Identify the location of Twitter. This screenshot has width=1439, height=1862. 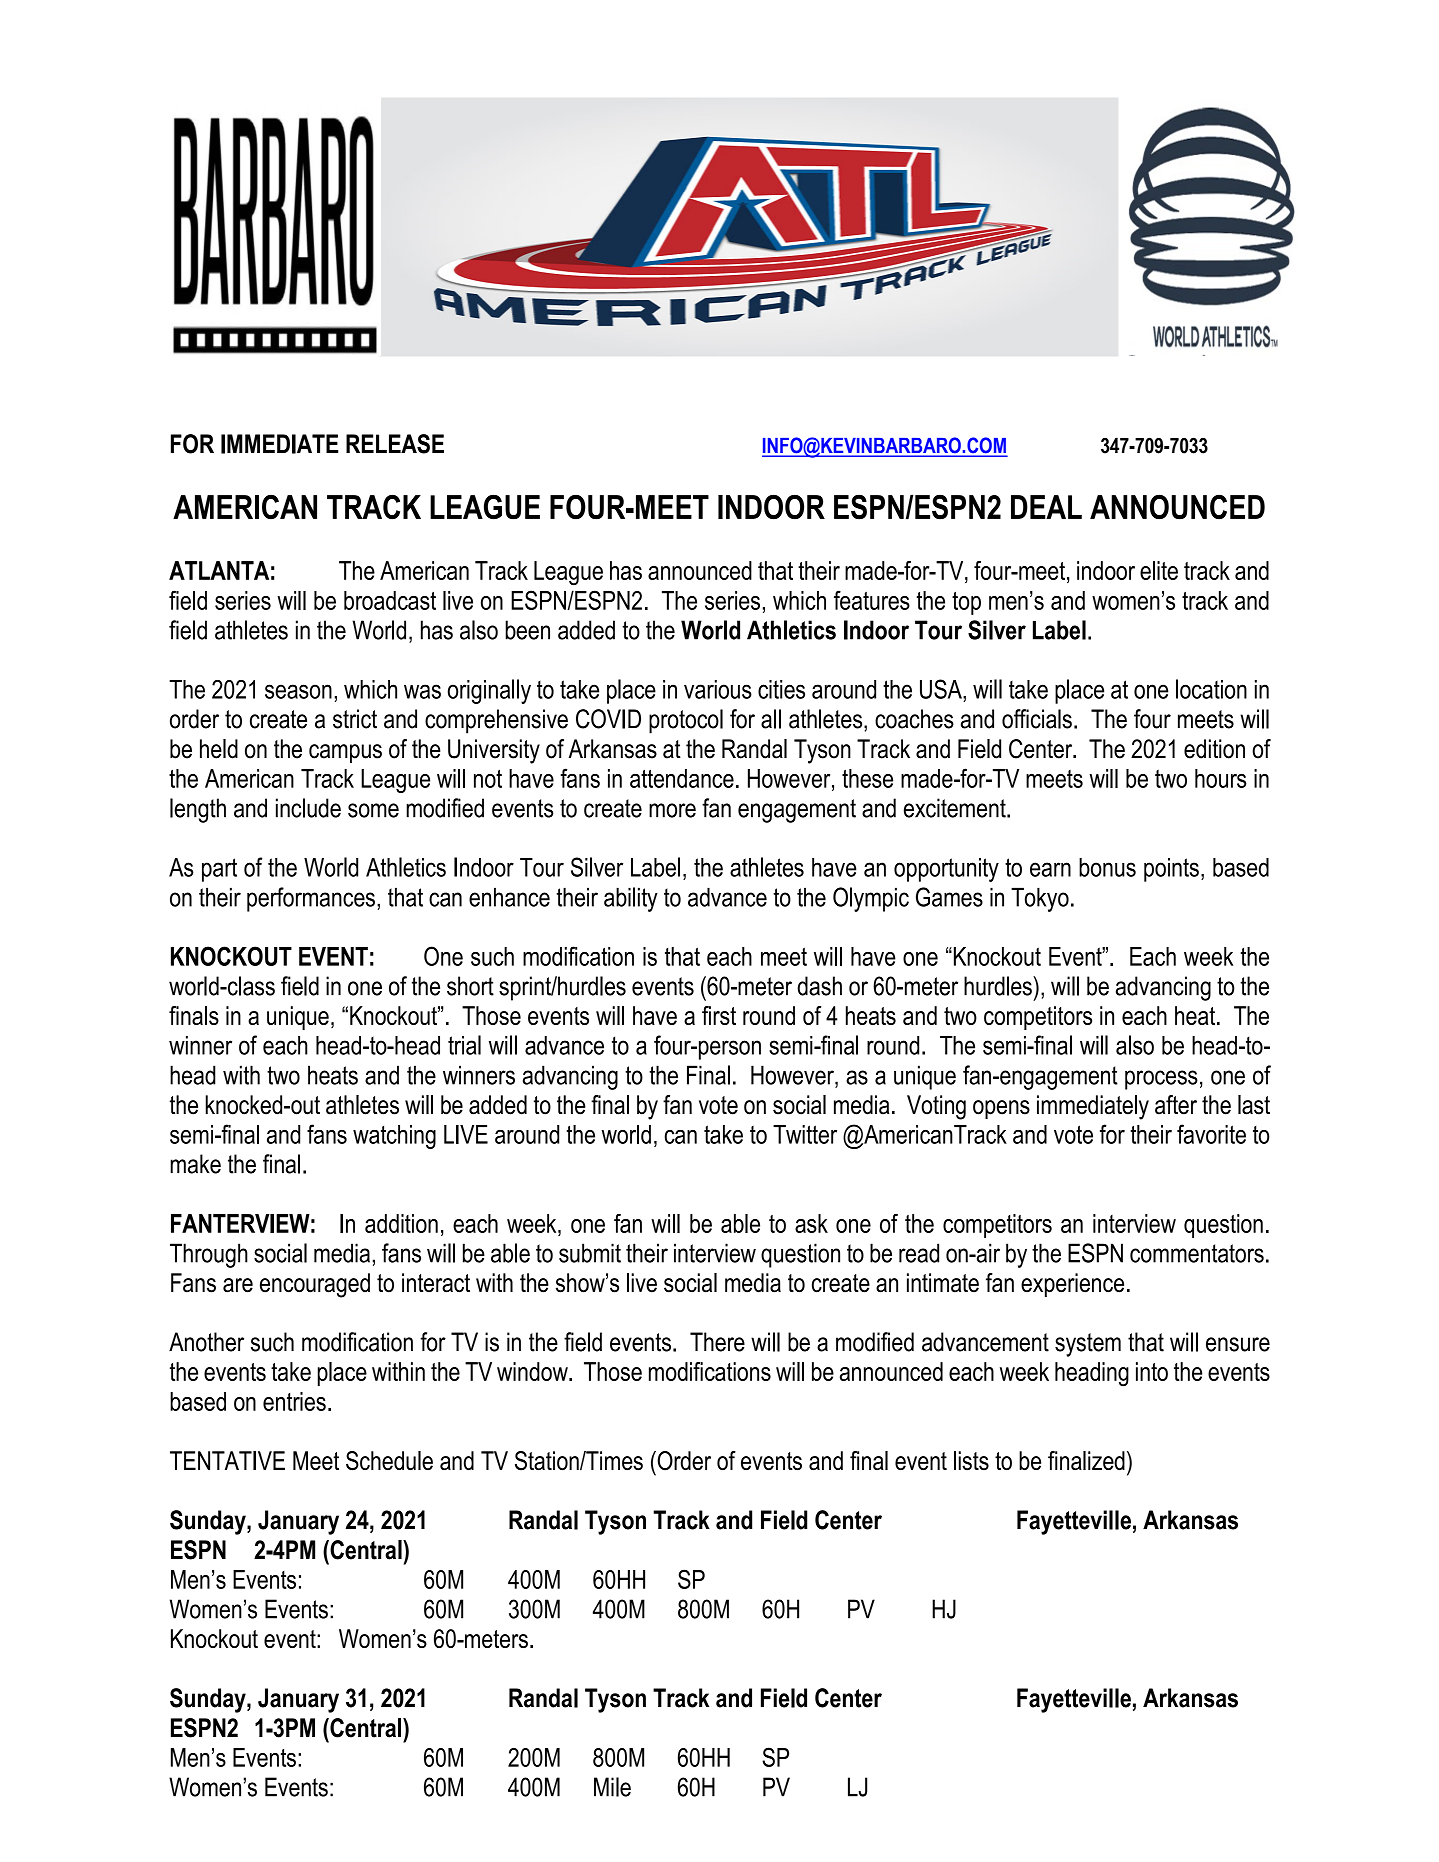
(805, 1134).
